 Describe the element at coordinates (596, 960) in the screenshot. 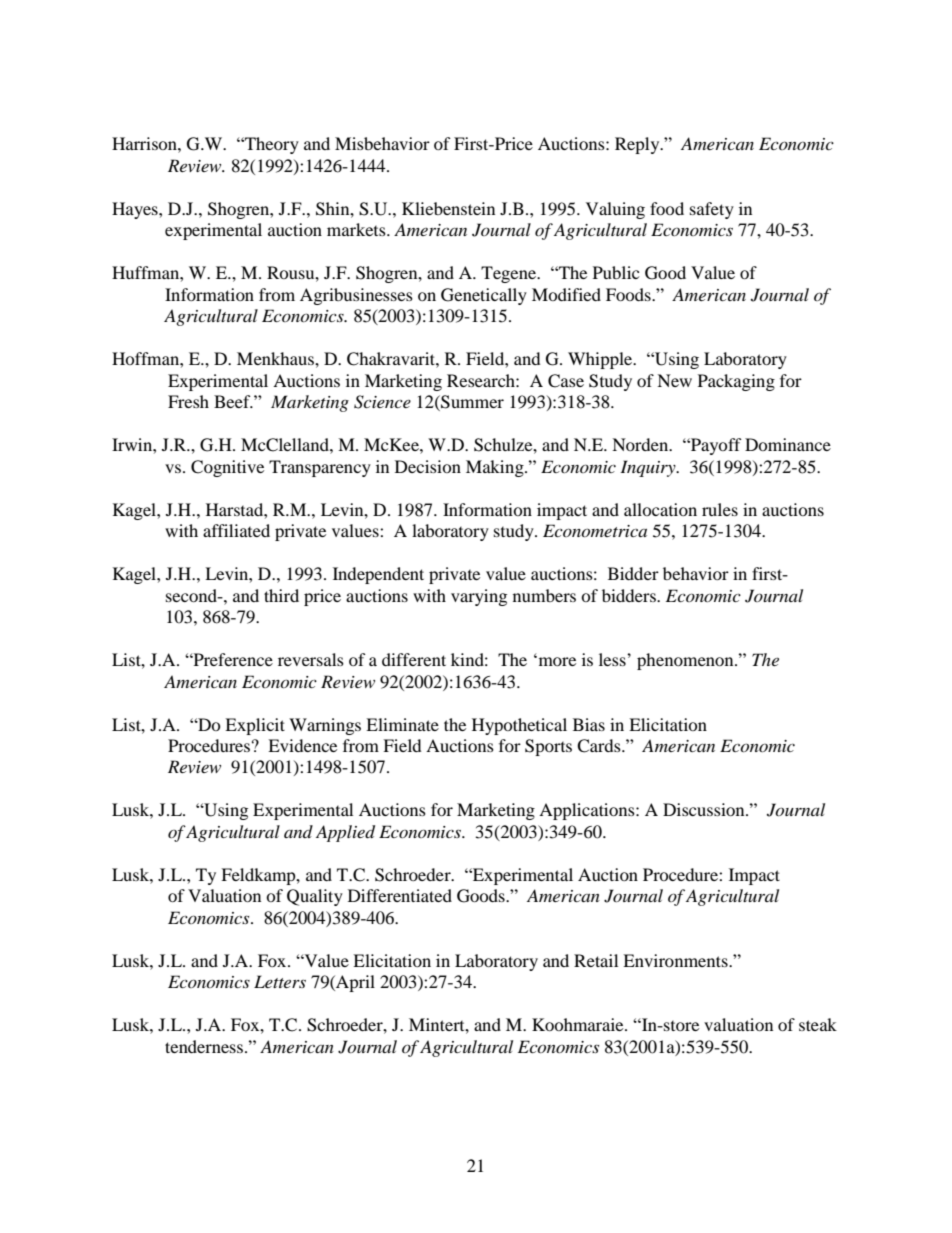

I see `Retail` at that location.
